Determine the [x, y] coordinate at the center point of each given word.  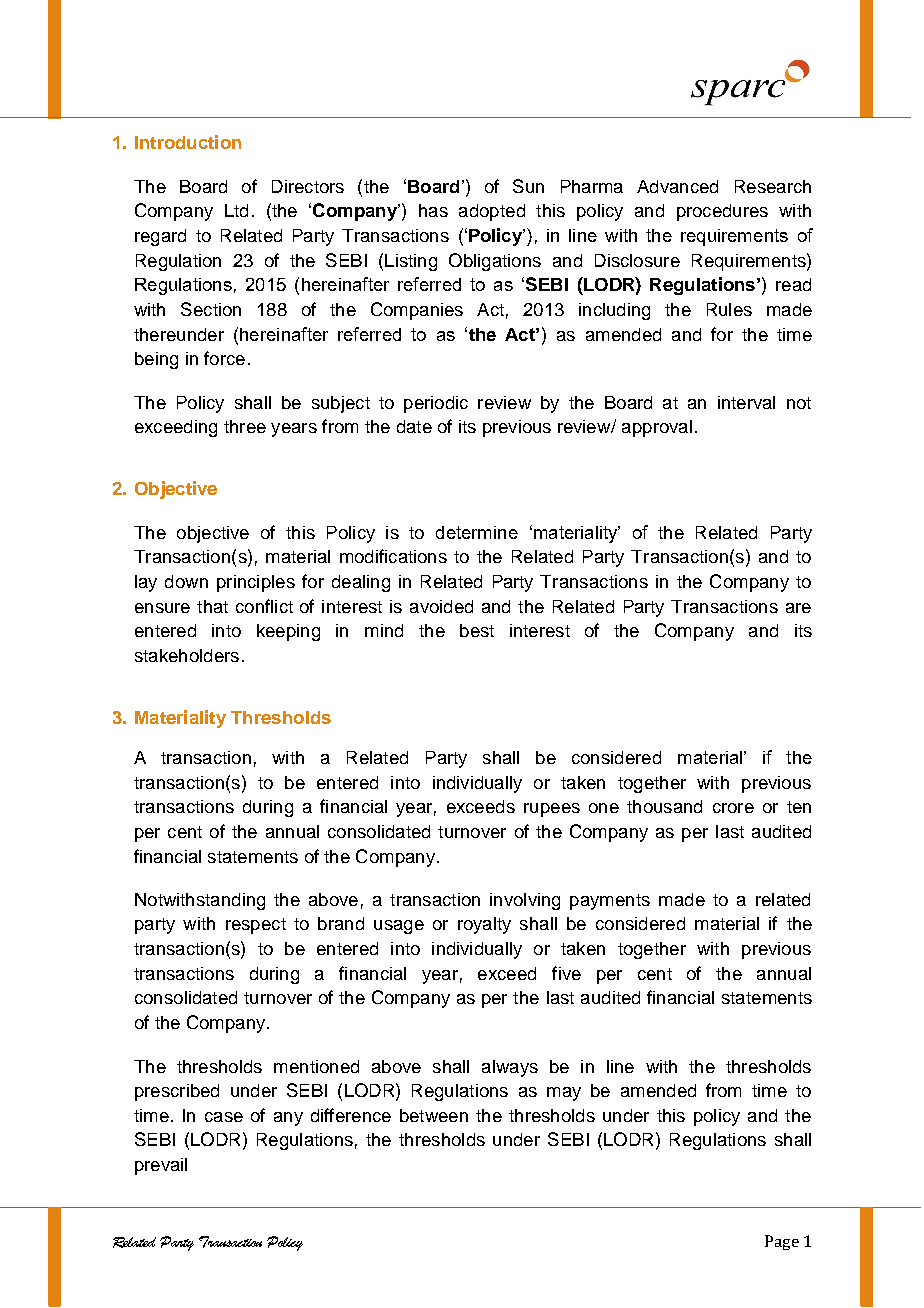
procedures [722, 212]
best [477, 630]
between [434, 1115]
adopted [492, 212]
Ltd [236, 210]
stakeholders [187, 655]
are [798, 608]
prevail [161, 1166]
